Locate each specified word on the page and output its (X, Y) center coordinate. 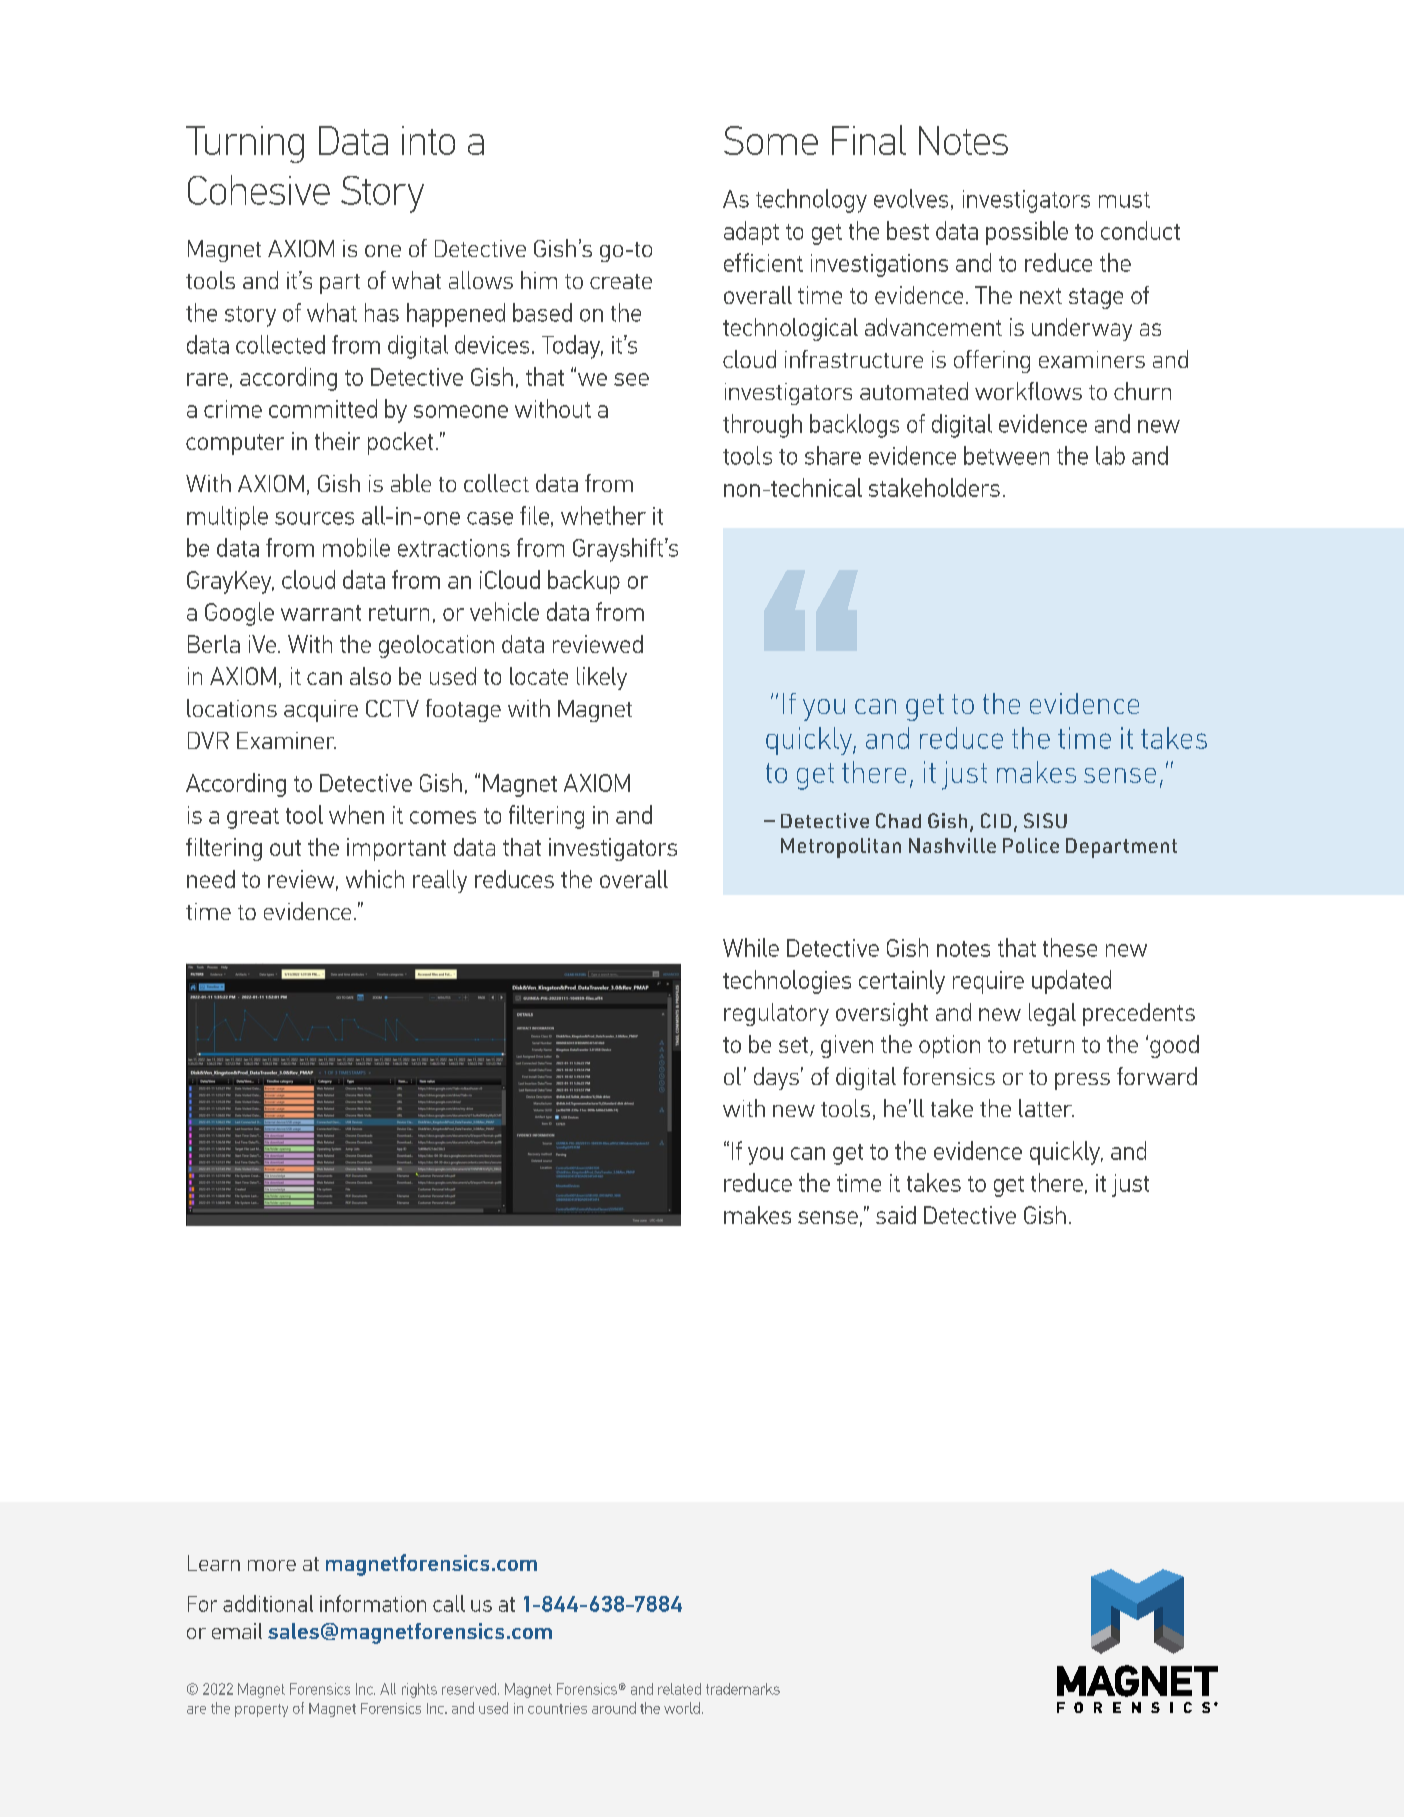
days (776, 1078)
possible (1027, 233)
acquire (321, 711)
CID (996, 820)
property (261, 1710)
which (375, 879)
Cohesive (259, 190)
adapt (751, 233)
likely (602, 678)
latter (1046, 1108)
